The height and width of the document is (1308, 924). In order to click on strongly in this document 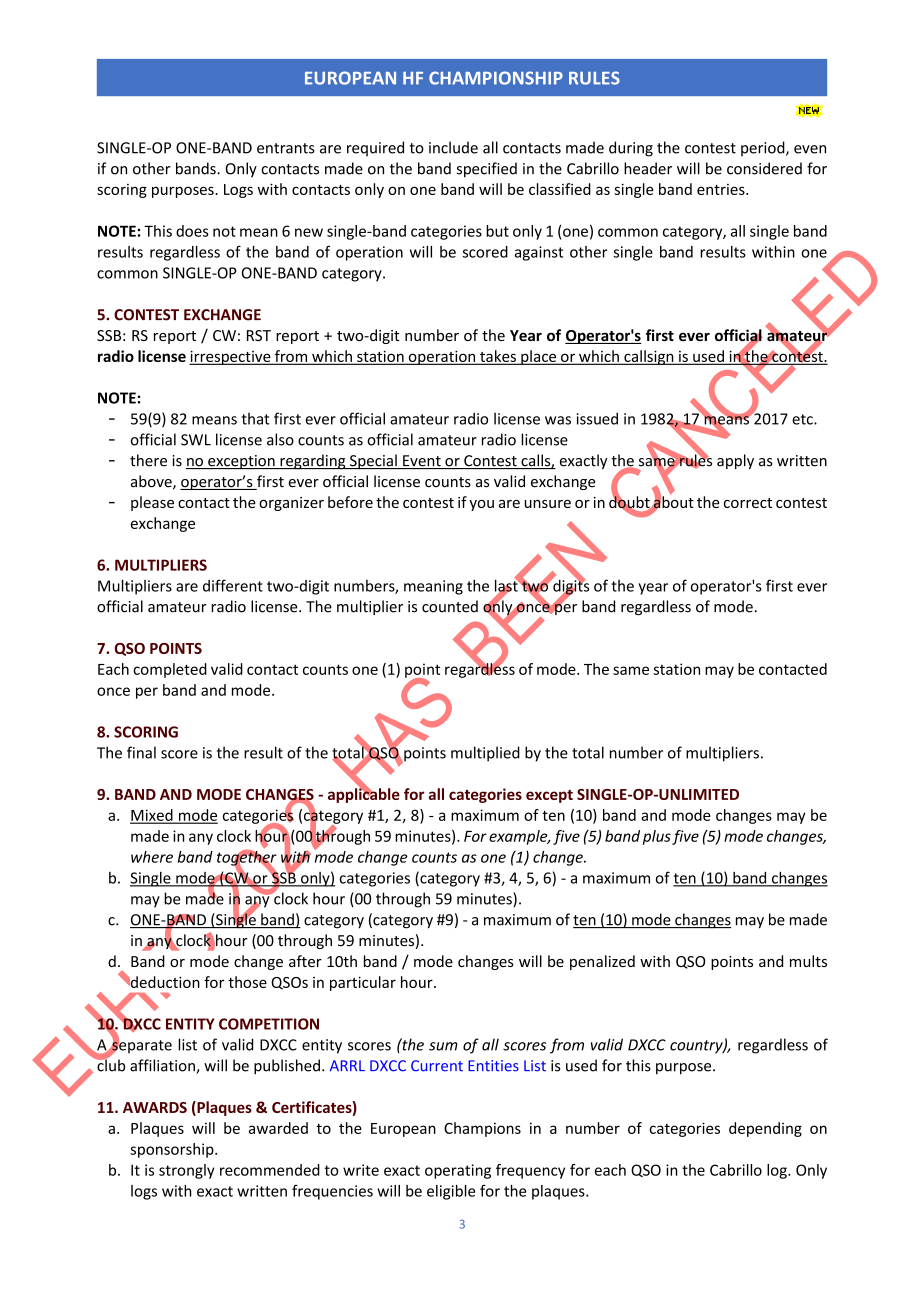, I will do `click(187, 1171)`.
